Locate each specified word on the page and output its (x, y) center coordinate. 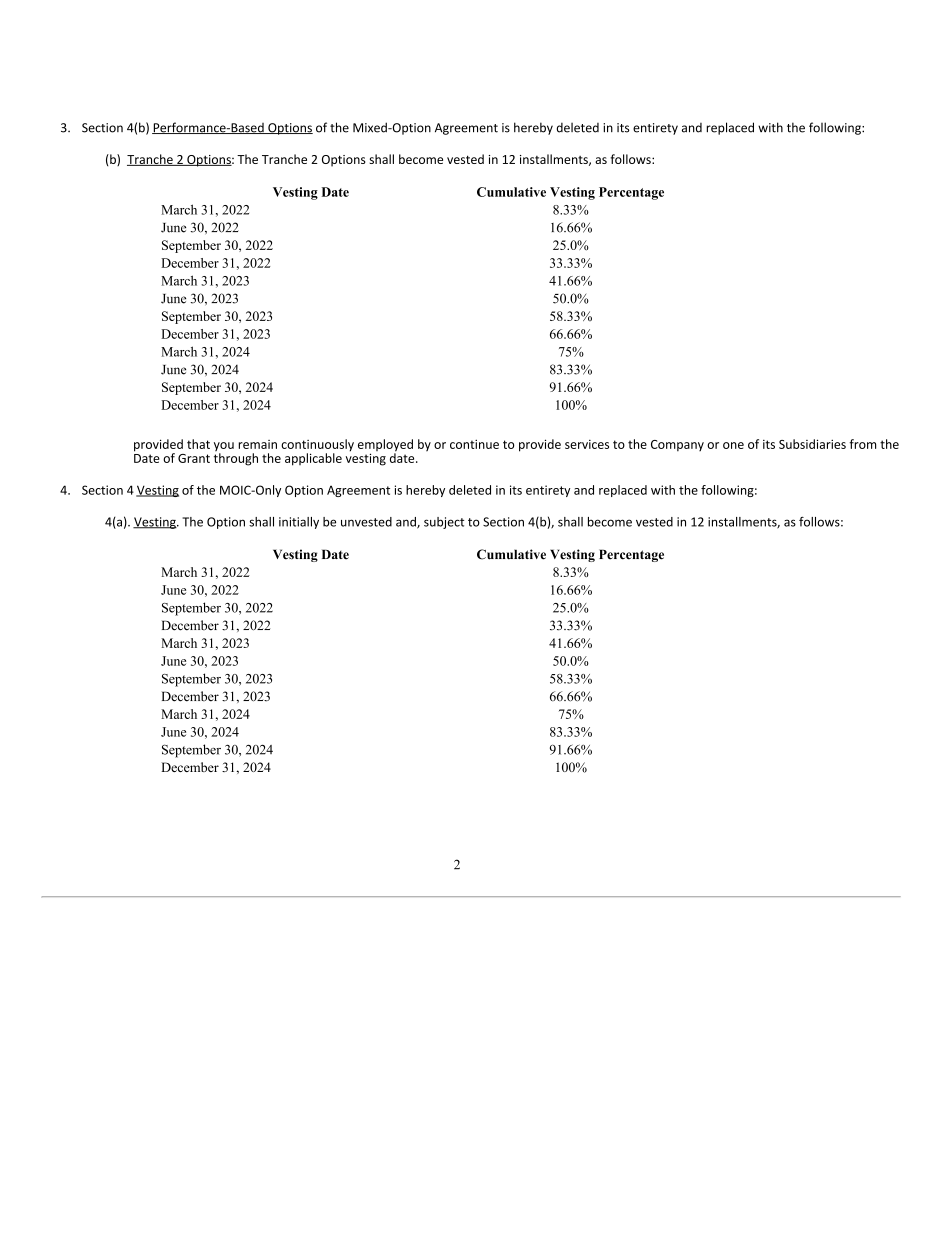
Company (677, 446)
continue (474, 444)
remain (257, 444)
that (198, 444)
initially (299, 523)
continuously (317, 446)
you (224, 448)
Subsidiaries (812, 444)
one (733, 445)
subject (444, 523)
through (236, 458)
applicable (313, 459)
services (587, 444)
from (862, 444)
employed (385, 446)
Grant (194, 458)
